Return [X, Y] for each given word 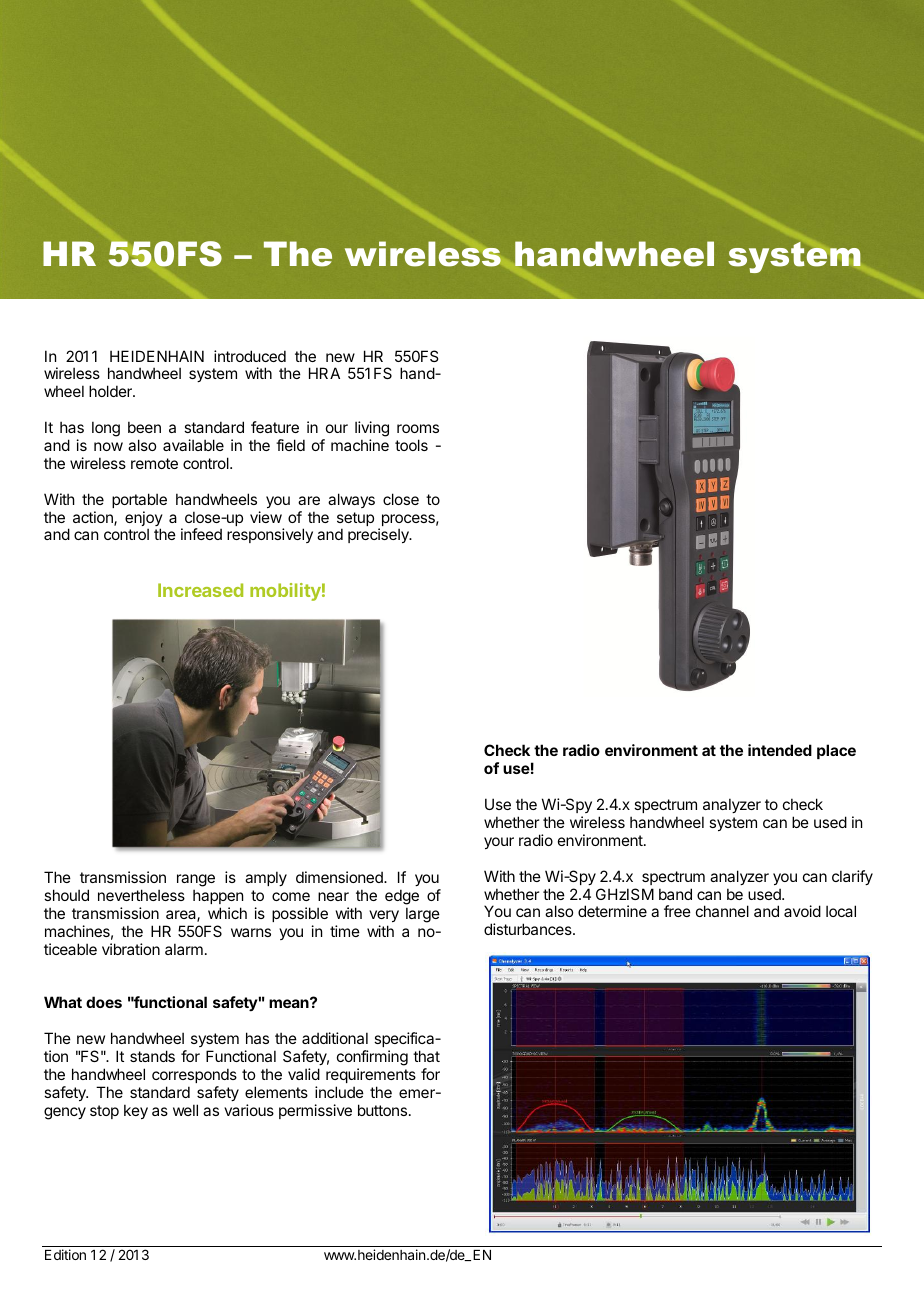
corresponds [194, 1075]
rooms [418, 428]
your [499, 843]
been [144, 427]
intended [780, 750]
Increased [200, 590]
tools [411, 445]
